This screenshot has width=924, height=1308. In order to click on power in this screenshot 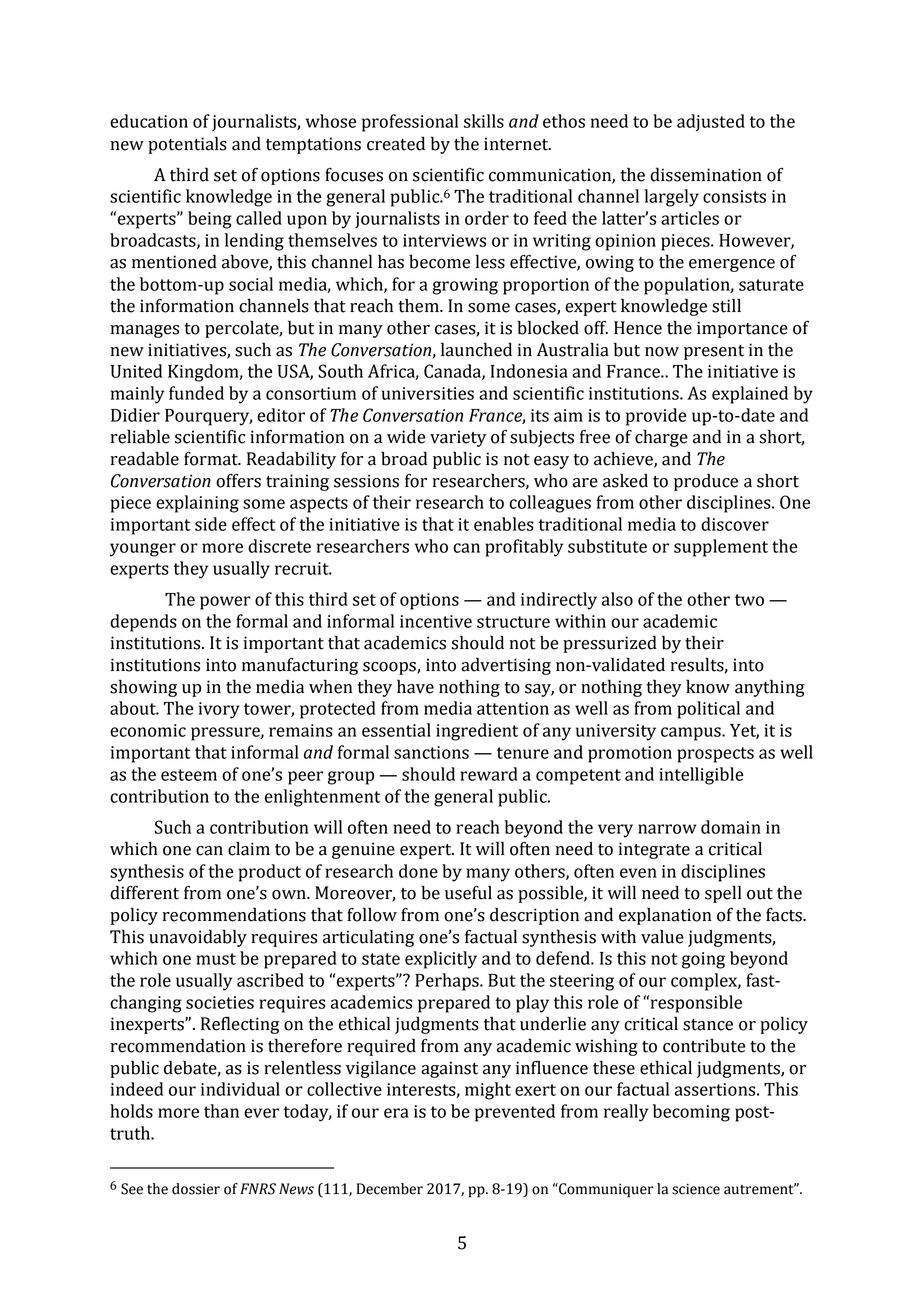, I will do `click(225, 603)`.
